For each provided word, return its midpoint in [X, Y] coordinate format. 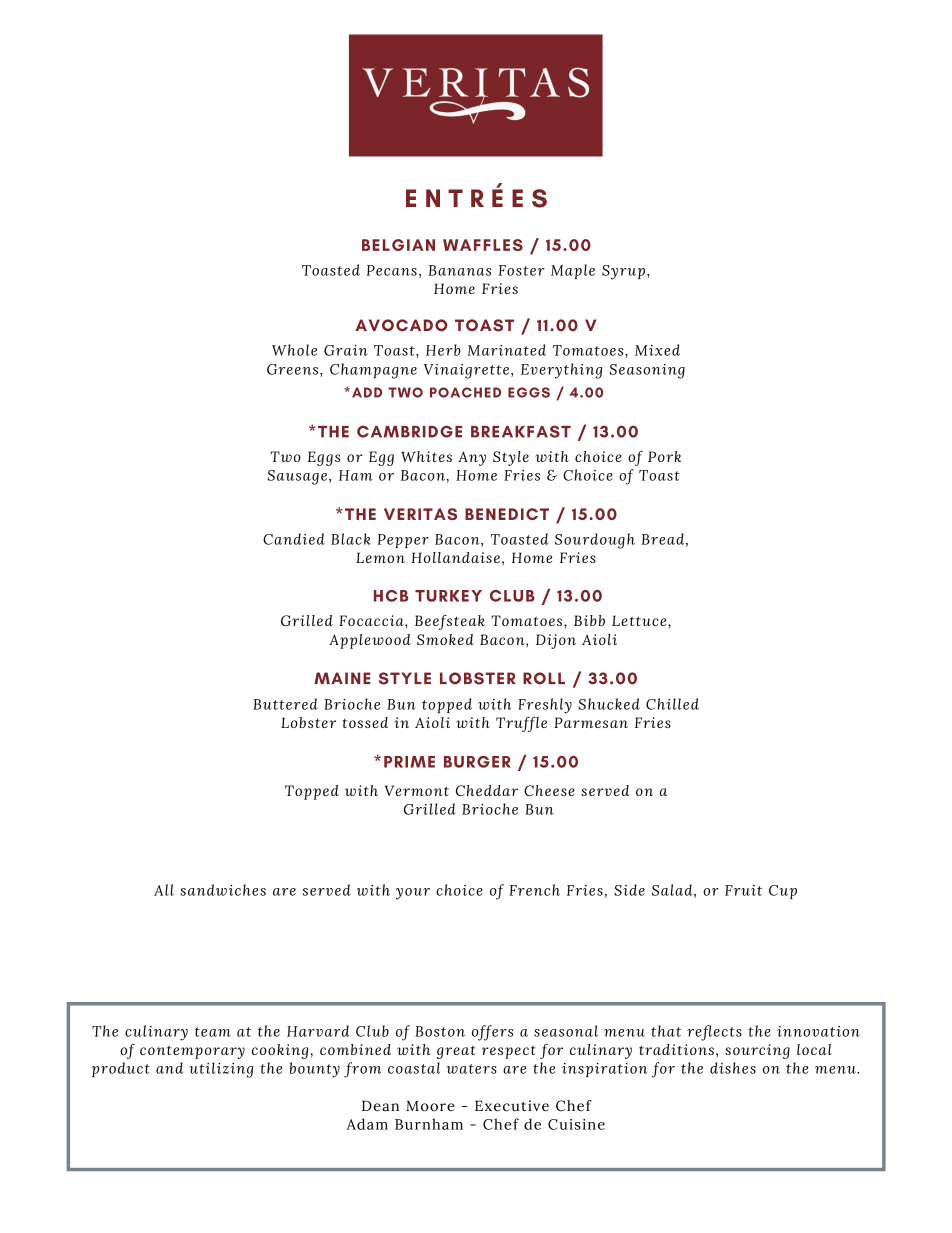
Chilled [672, 704]
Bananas [459, 270]
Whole [294, 350]
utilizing [221, 1070]
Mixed [657, 350]
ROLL [544, 678]
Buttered [285, 704]
